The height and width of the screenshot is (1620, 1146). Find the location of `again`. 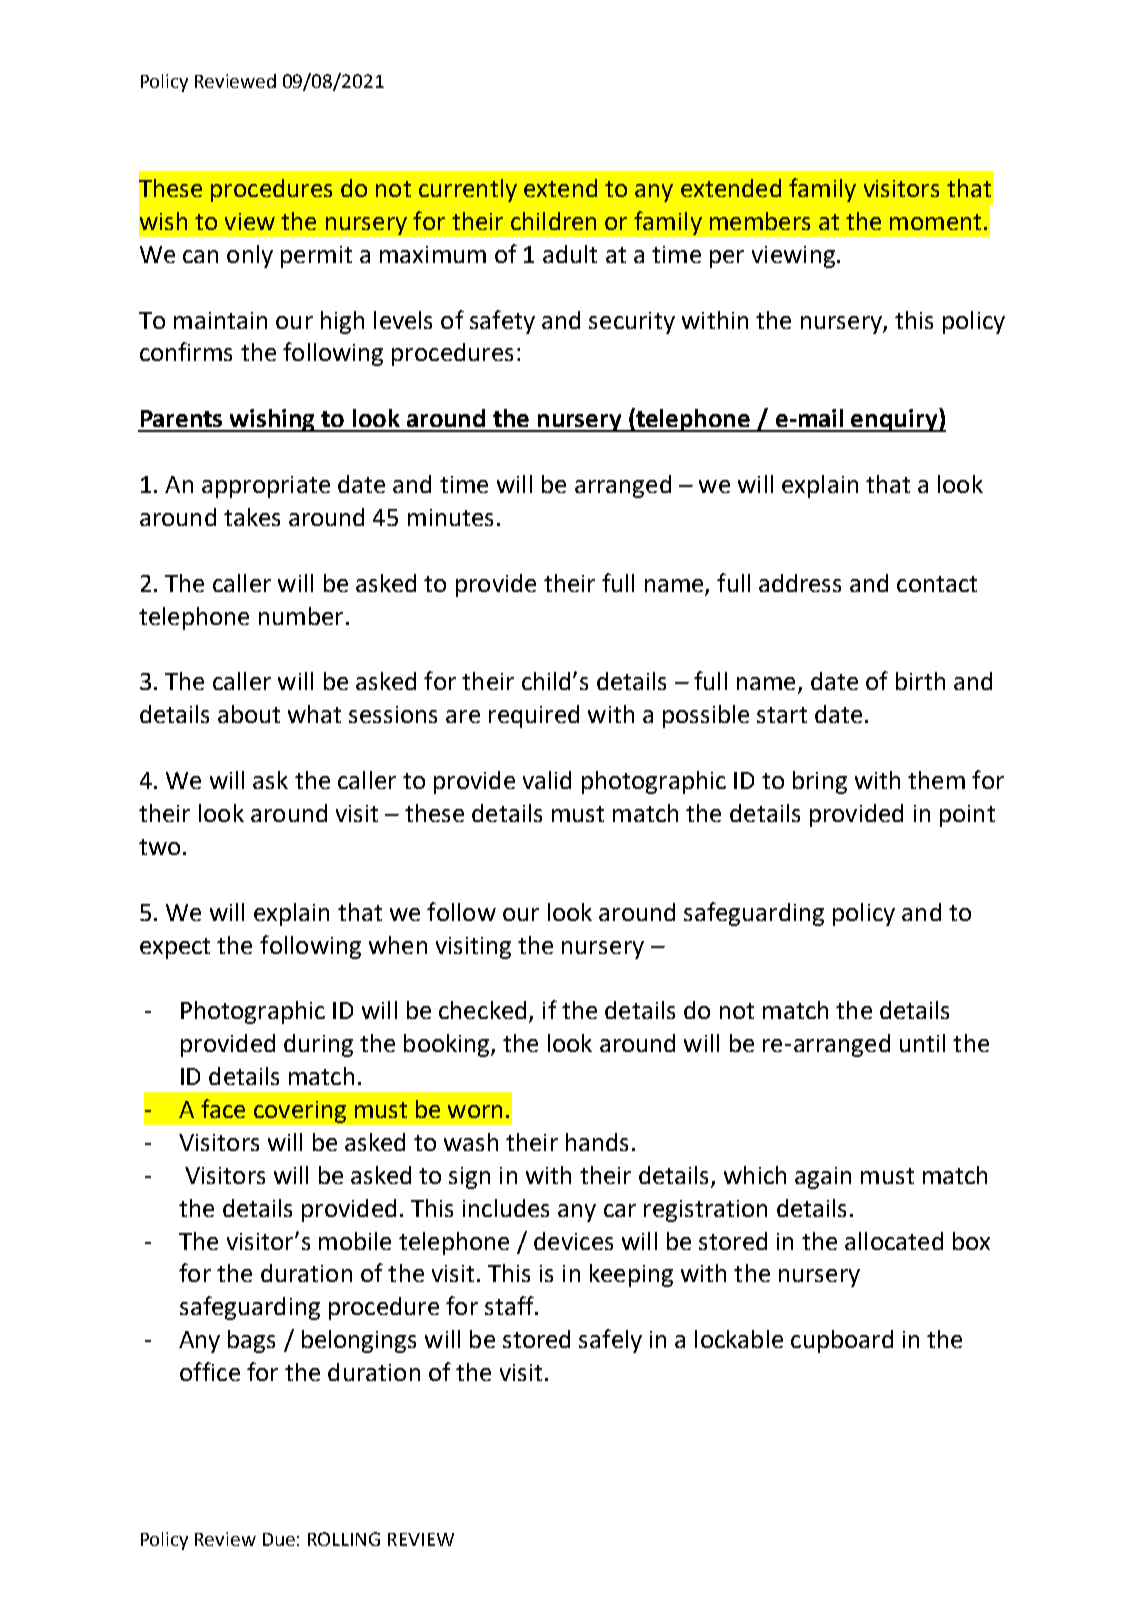

again is located at coordinates (823, 1178).
